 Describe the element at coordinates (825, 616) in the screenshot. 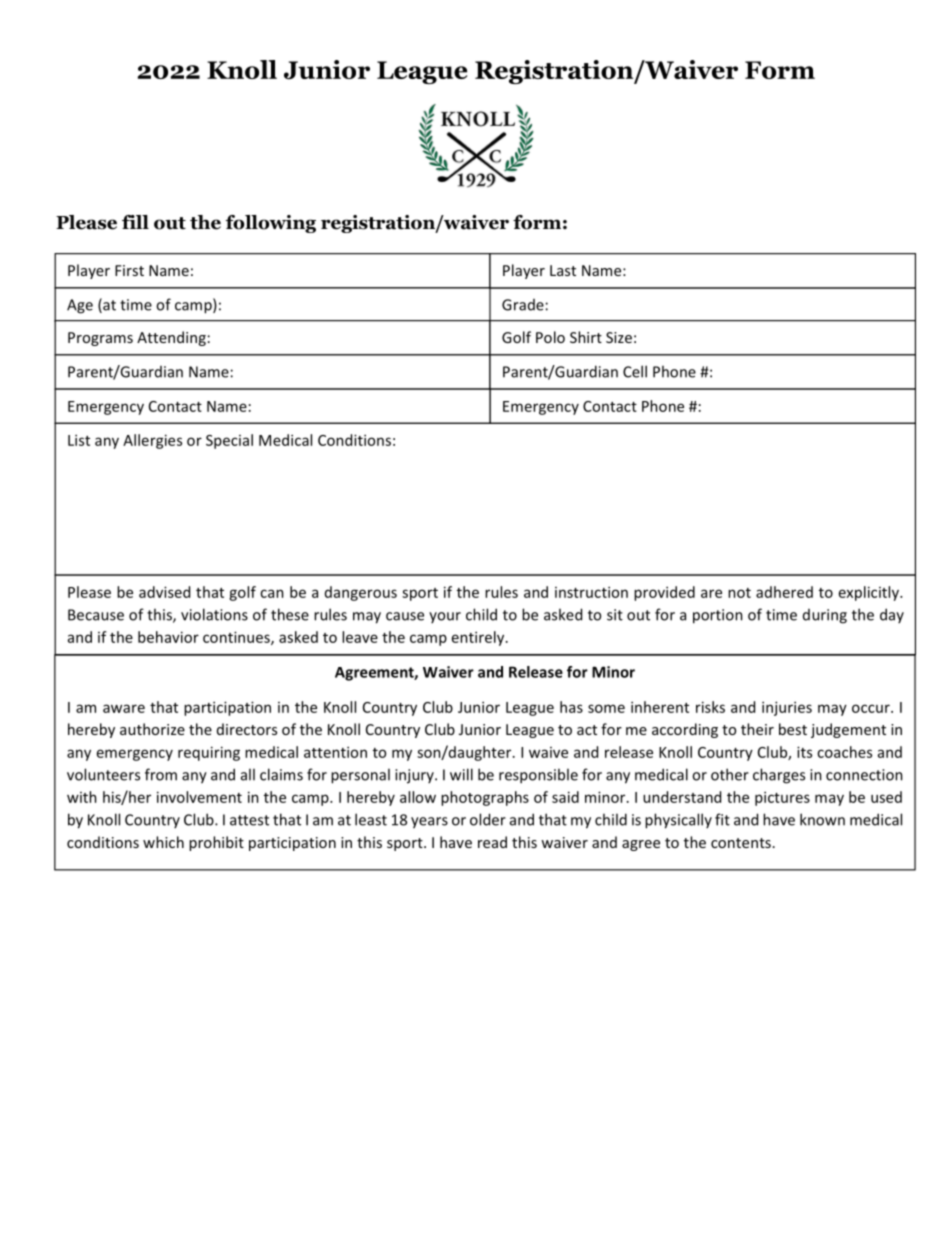

I see `during` at that location.
